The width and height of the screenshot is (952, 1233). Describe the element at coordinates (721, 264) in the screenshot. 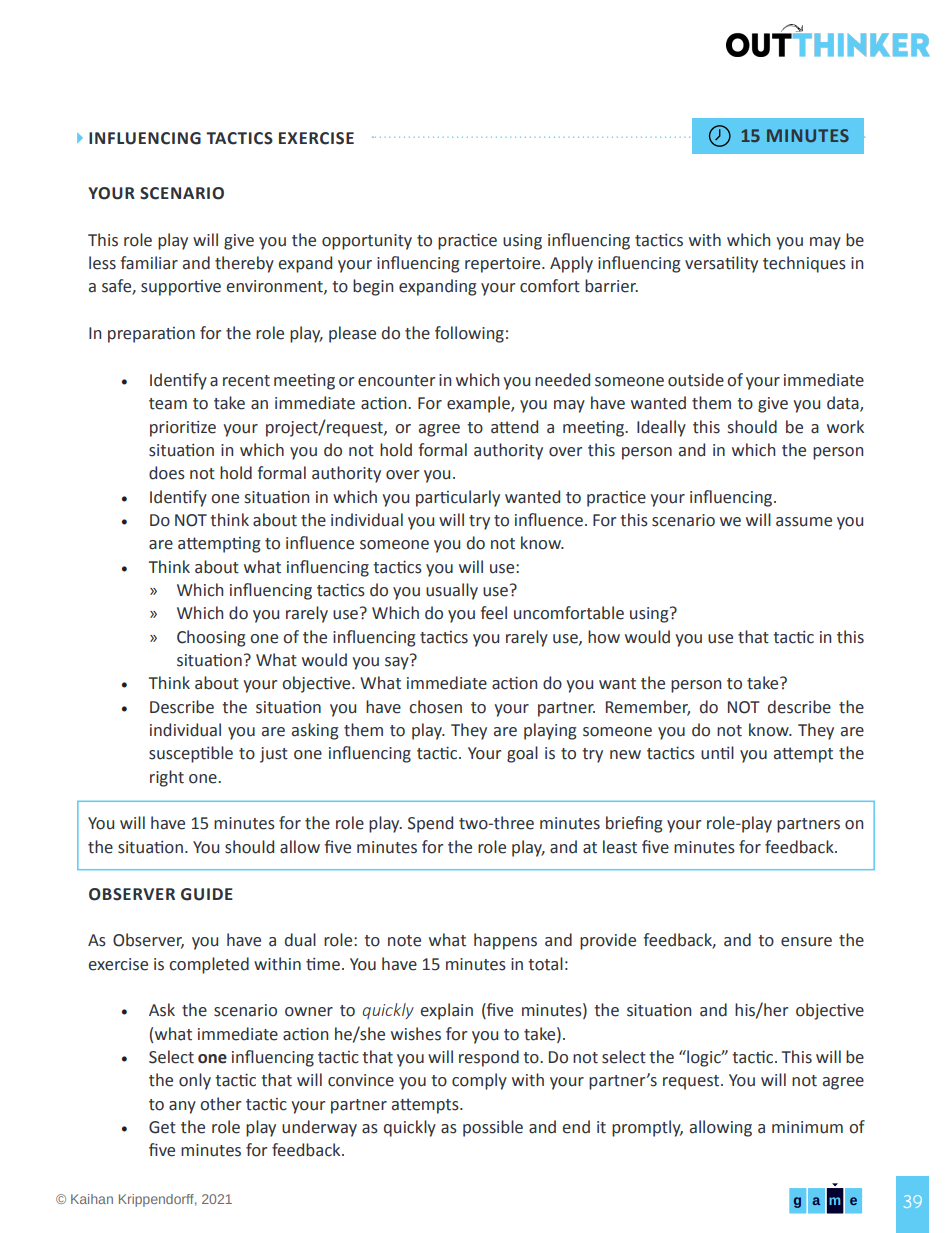

I see `versatility` at that location.
